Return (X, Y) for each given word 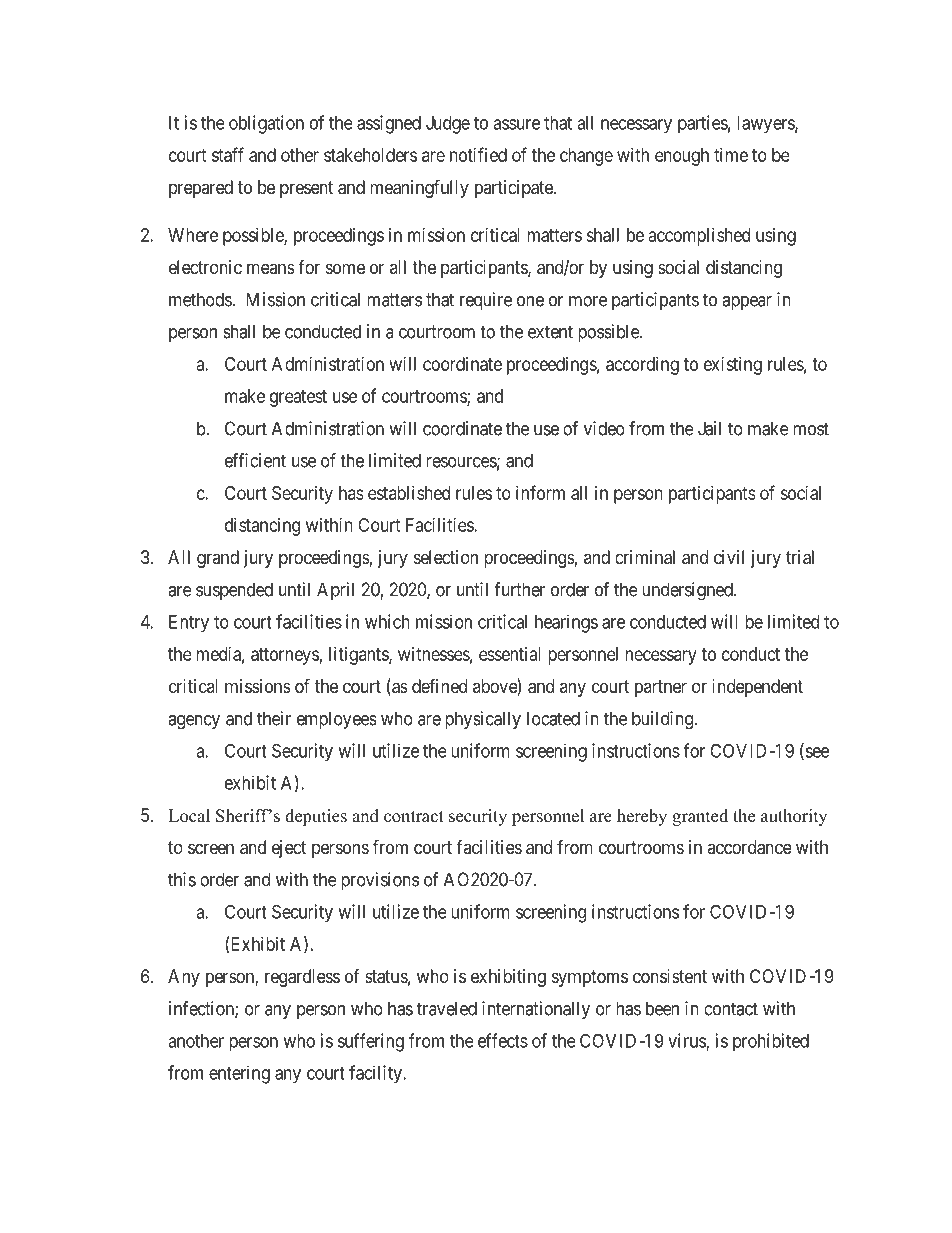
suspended (234, 591)
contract (414, 817)
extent (550, 332)
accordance (749, 847)
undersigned (688, 591)
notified (478, 154)
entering (239, 1074)
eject (289, 849)
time (731, 155)
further (519, 589)
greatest (298, 398)
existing (733, 366)
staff (228, 154)
